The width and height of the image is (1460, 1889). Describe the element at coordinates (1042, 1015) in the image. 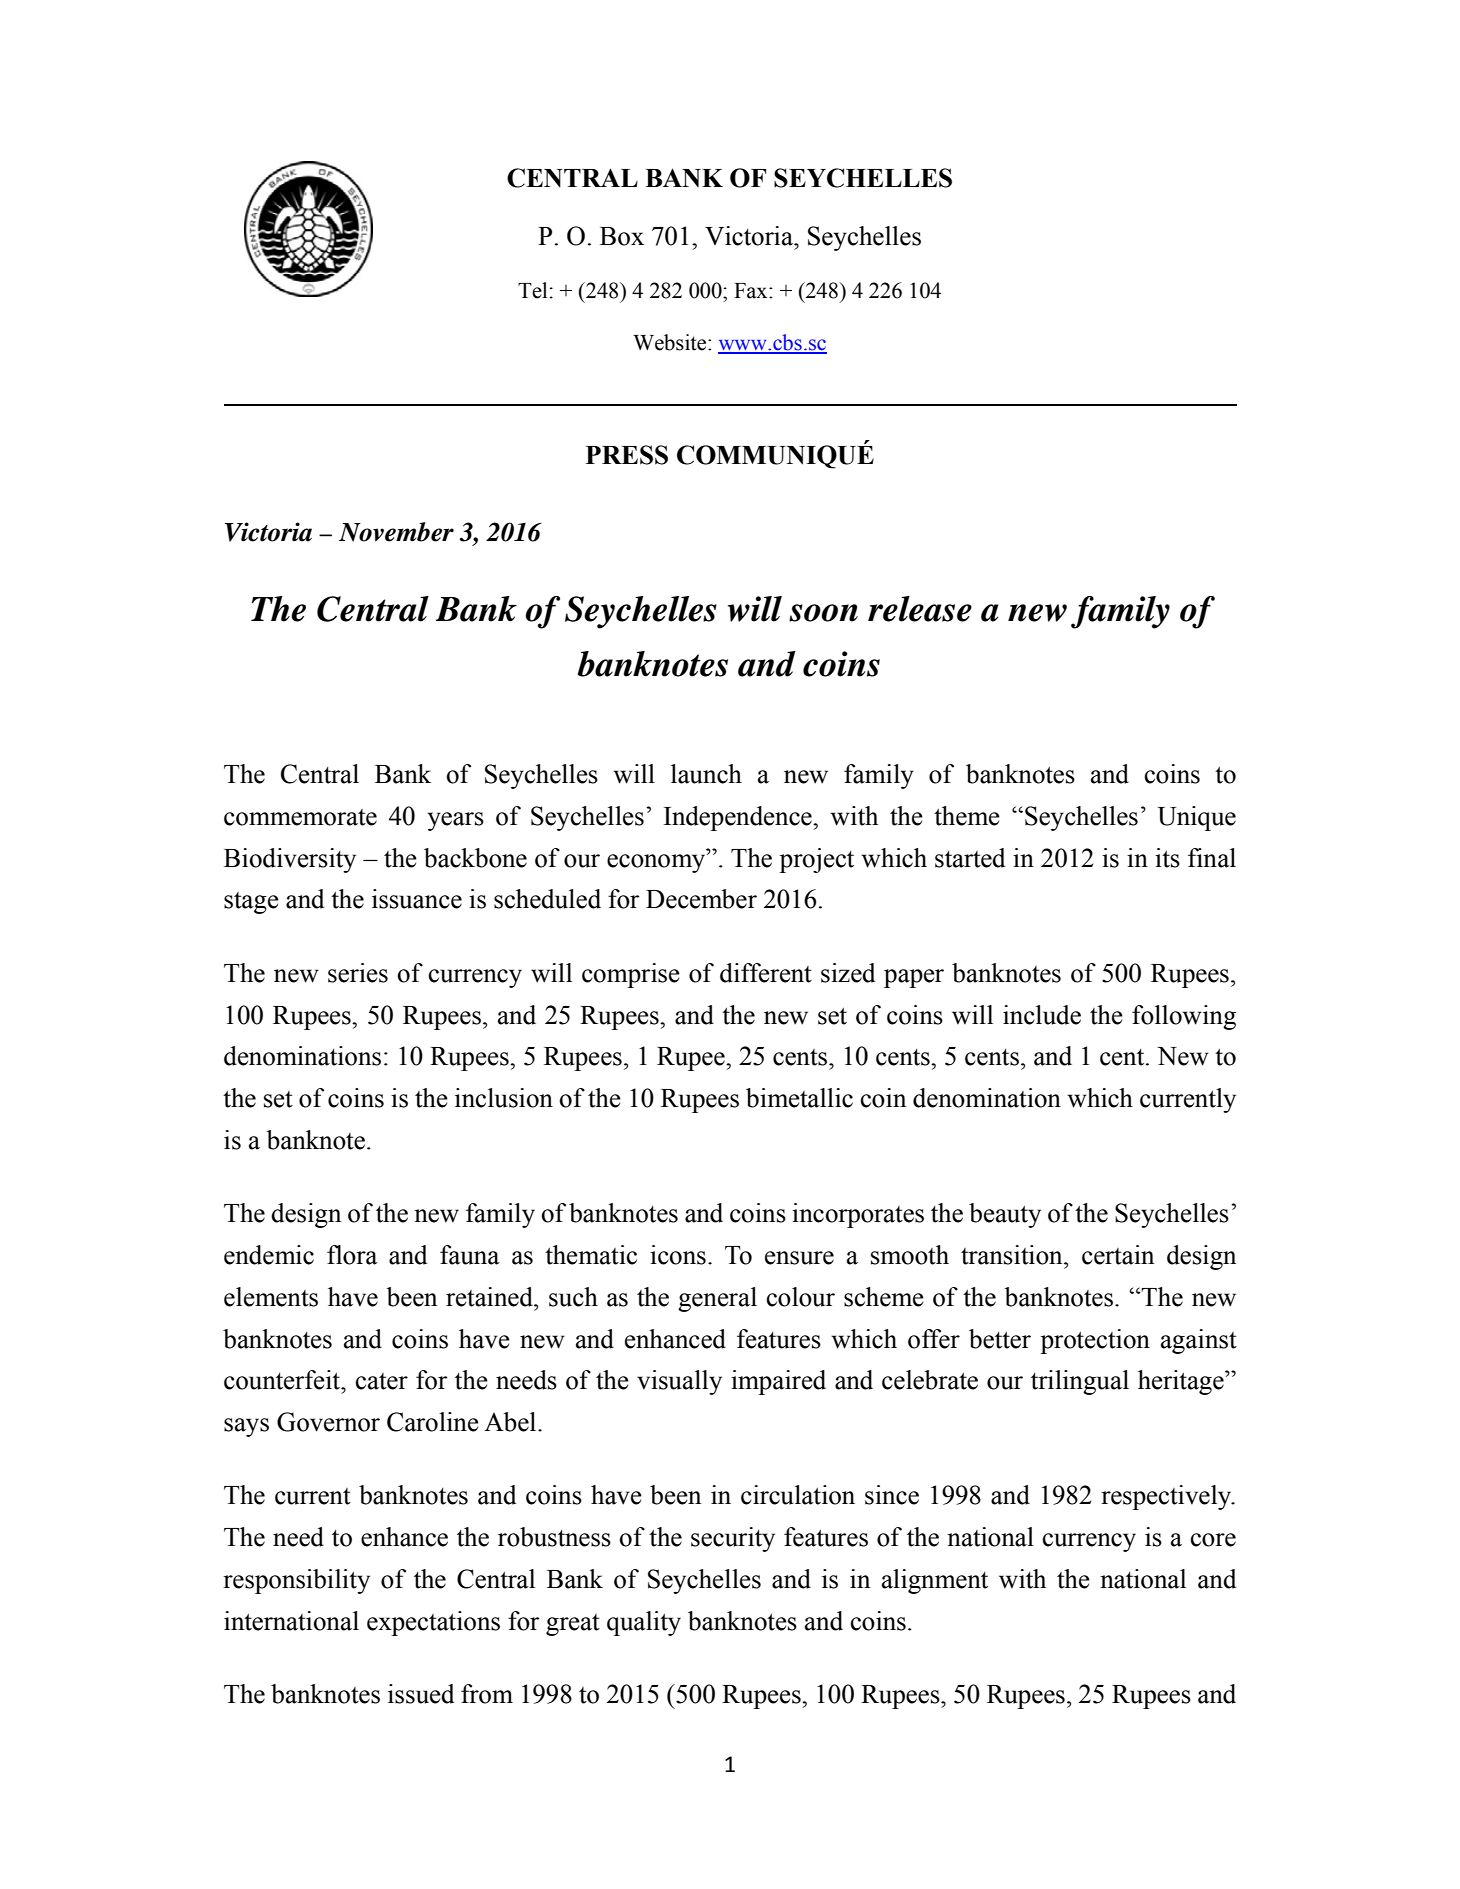

I see `include` at that location.
